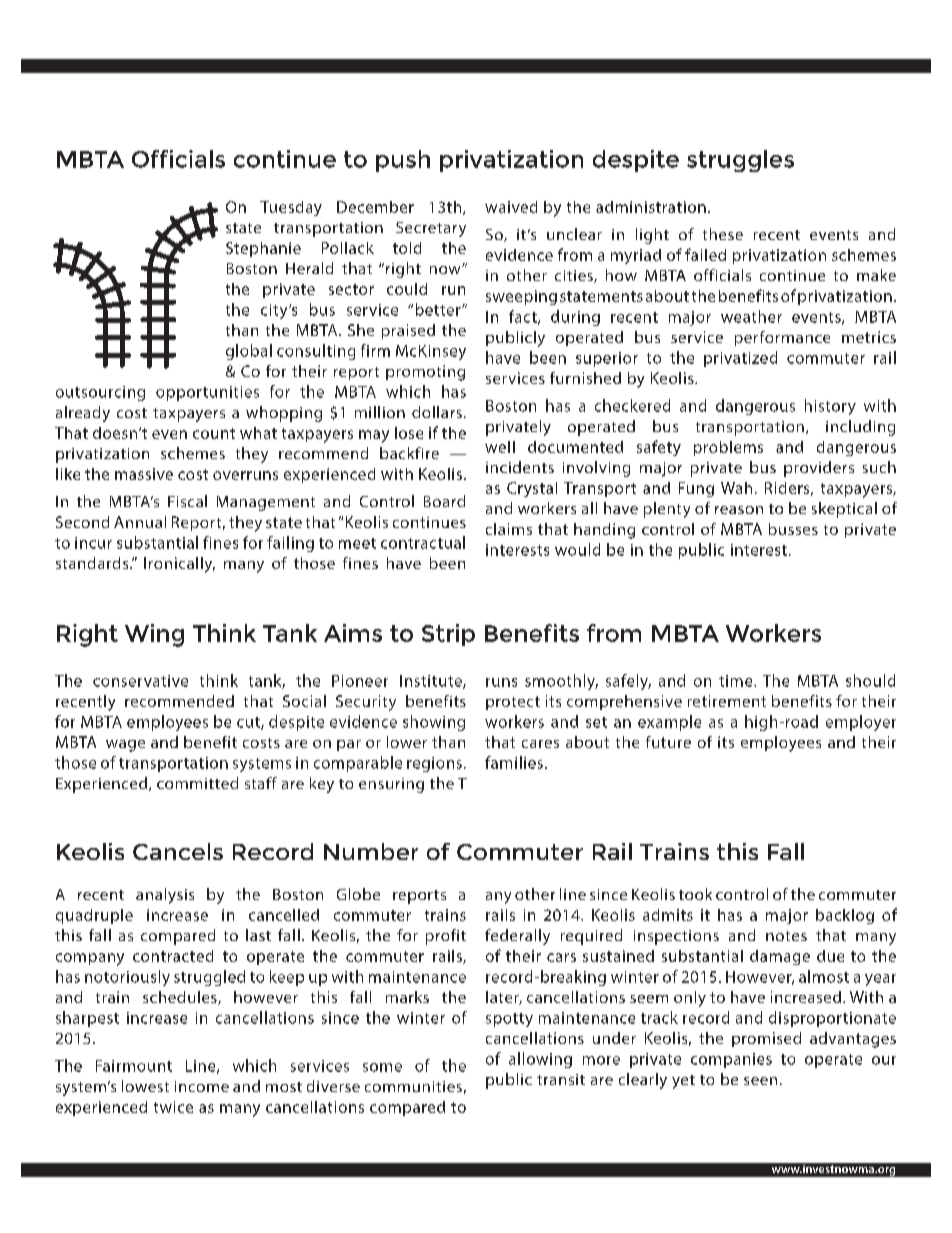 This image has width=952, height=1233. What do you see at coordinates (140, 681) in the image?
I see `conservative` at bounding box center [140, 681].
